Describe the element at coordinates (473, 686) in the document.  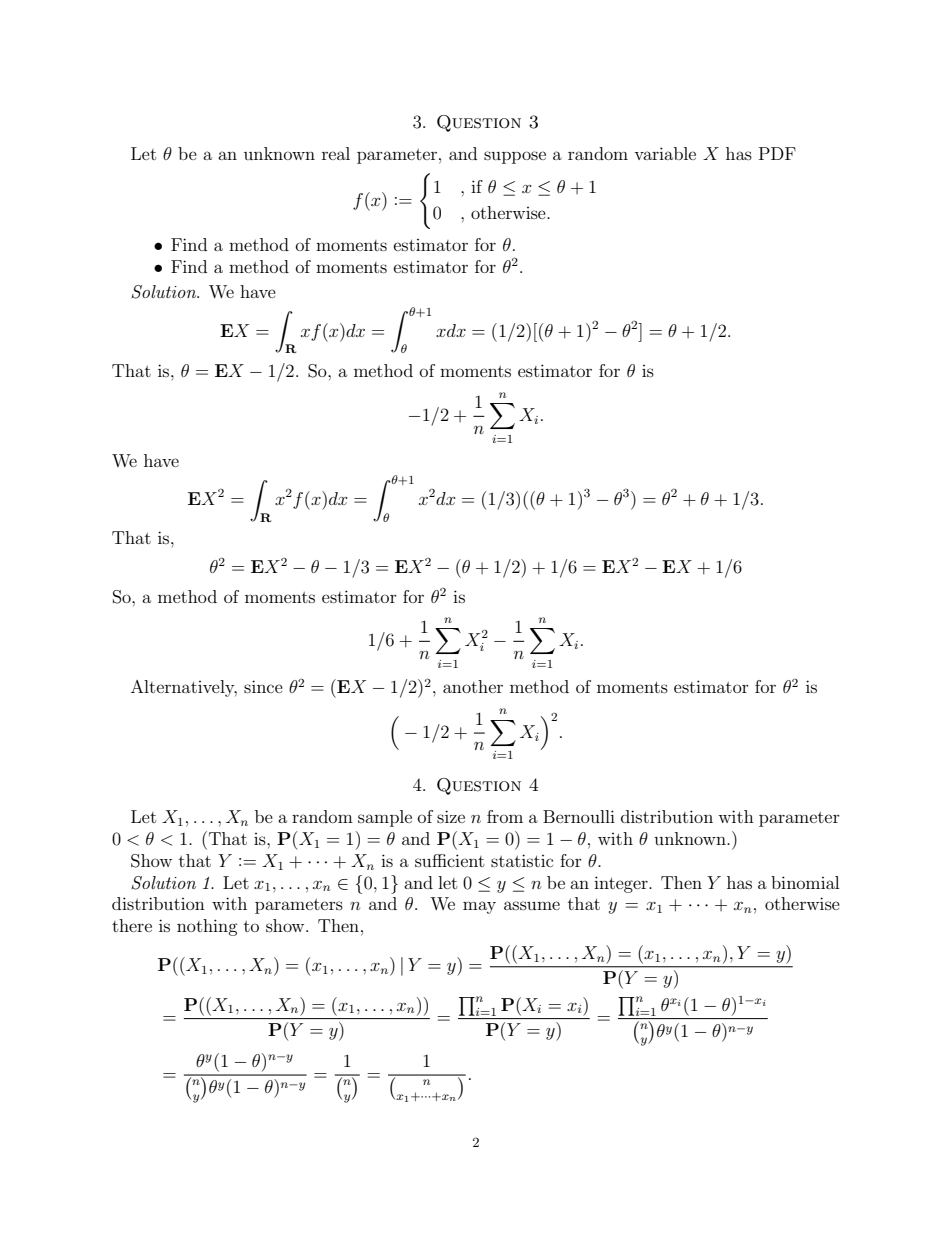
I see `another` at that location.
